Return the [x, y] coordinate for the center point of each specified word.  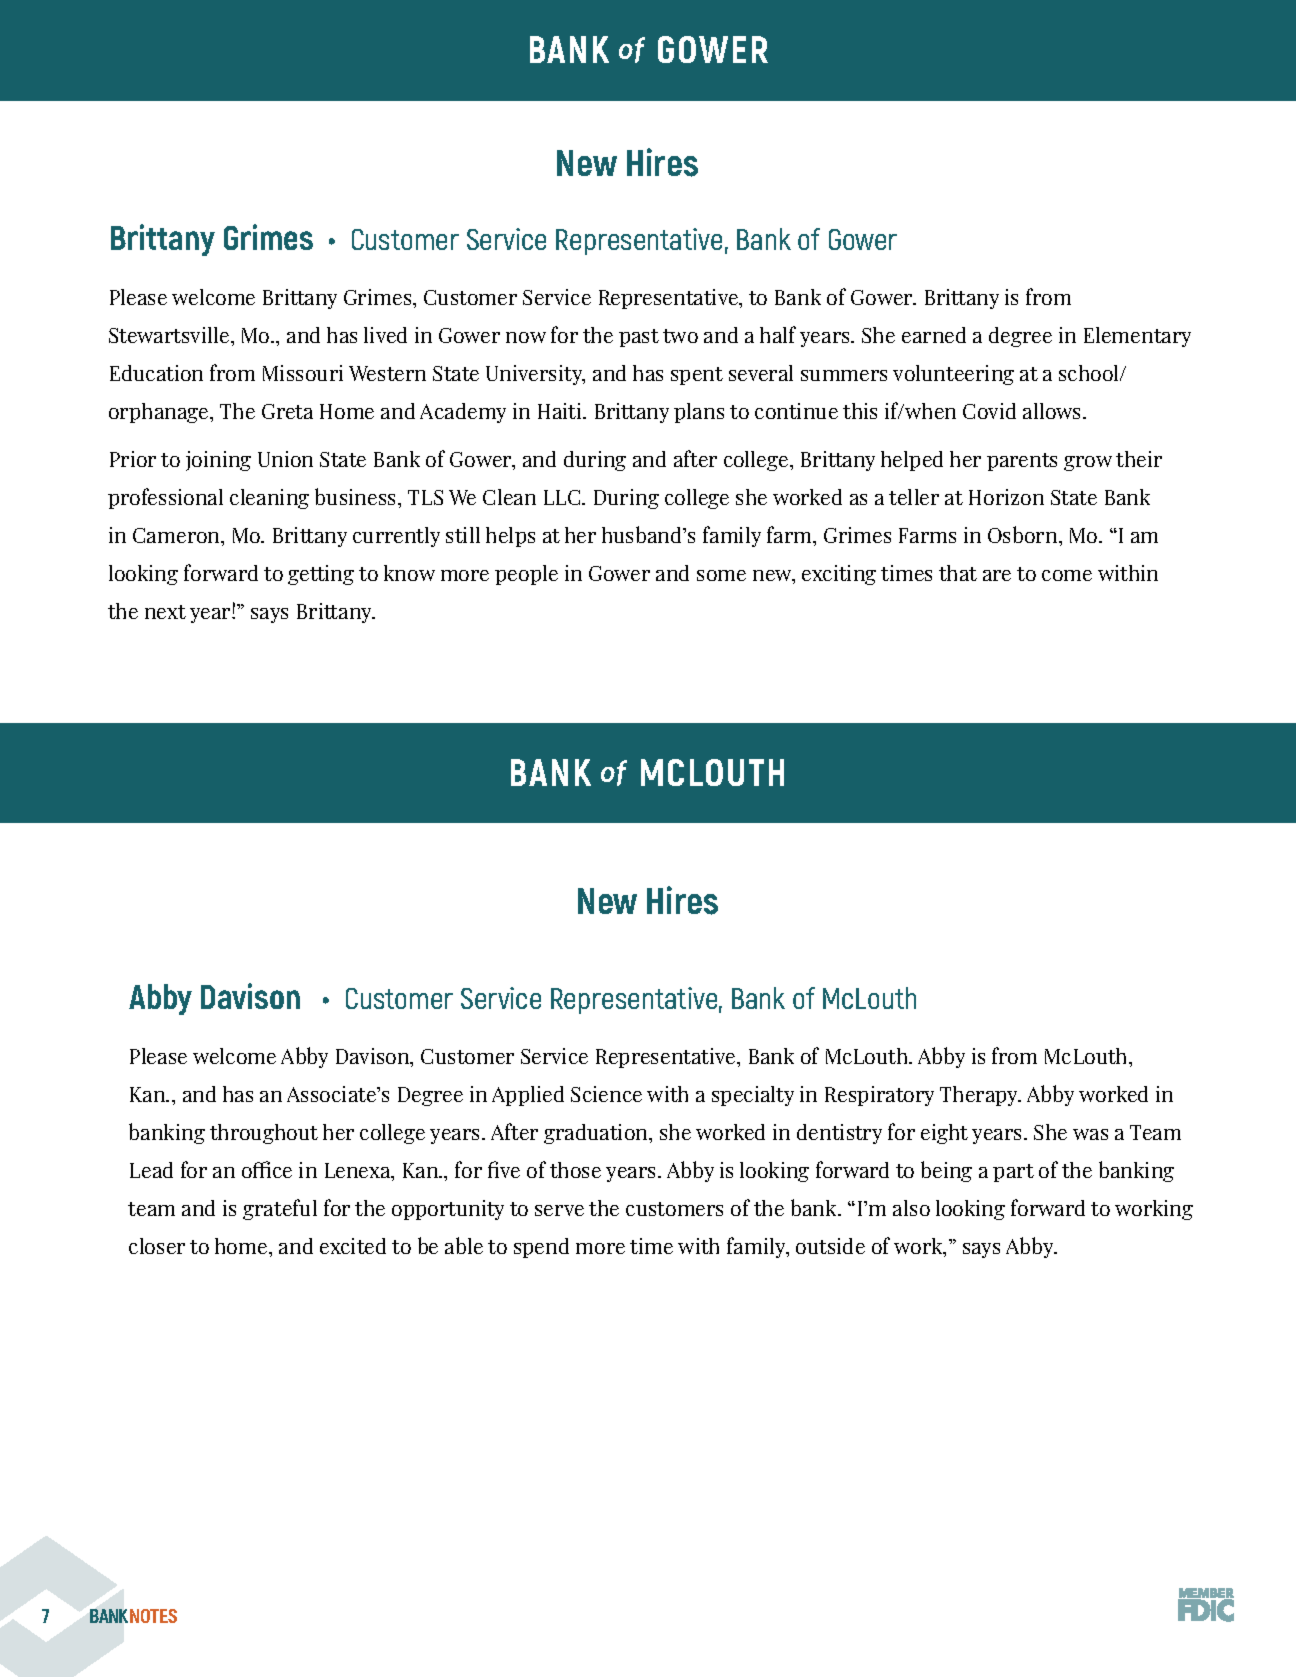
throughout [264, 1134]
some [721, 575]
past [639, 338]
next [165, 612]
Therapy [980, 1096]
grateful [280, 1209]
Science [606, 1094]
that [958, 573]
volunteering [953, 375]
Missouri [303, 373]
